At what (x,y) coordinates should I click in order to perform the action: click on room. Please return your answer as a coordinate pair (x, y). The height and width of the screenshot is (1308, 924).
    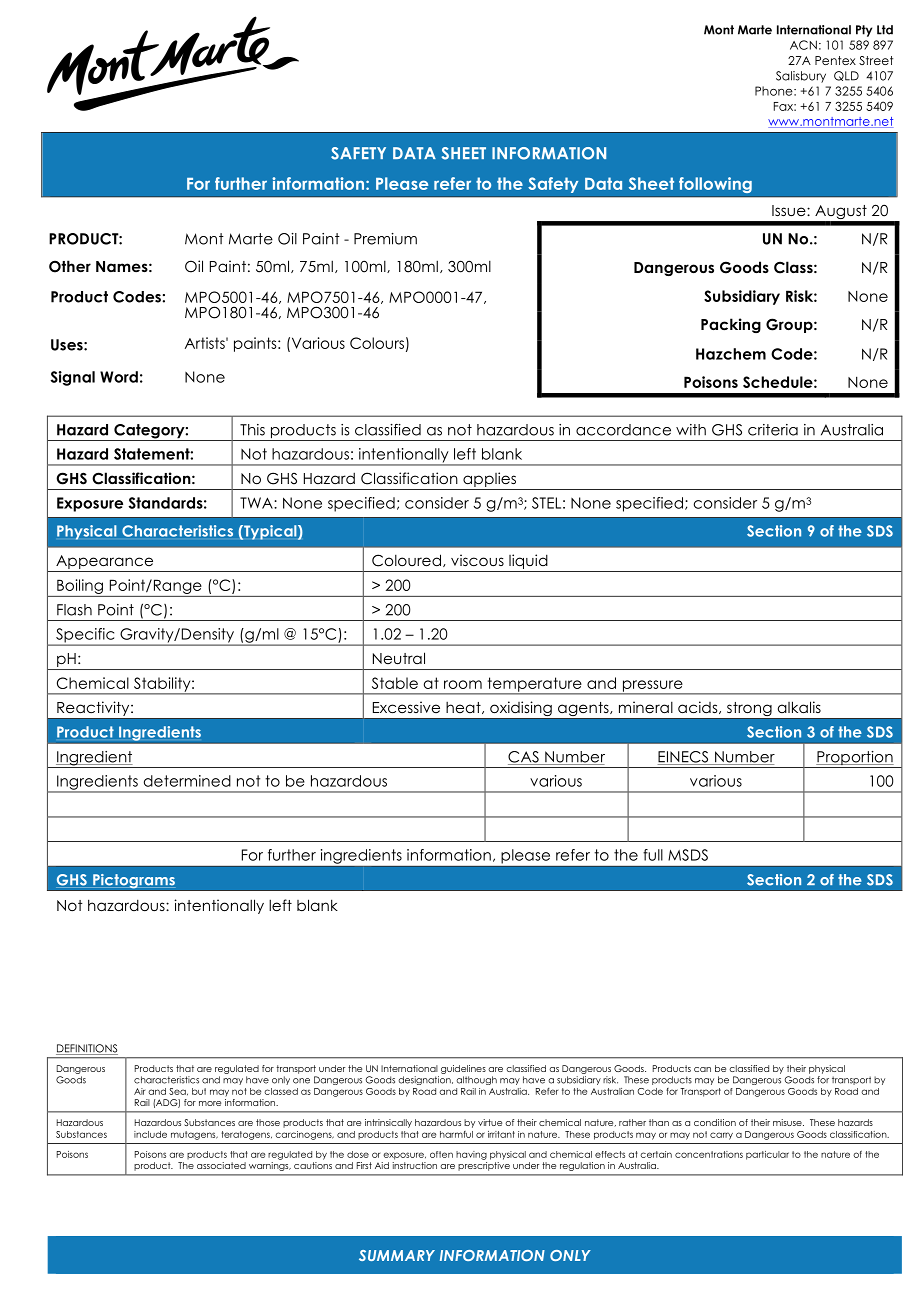
    Looking at the image, I should click on (463, 684).
